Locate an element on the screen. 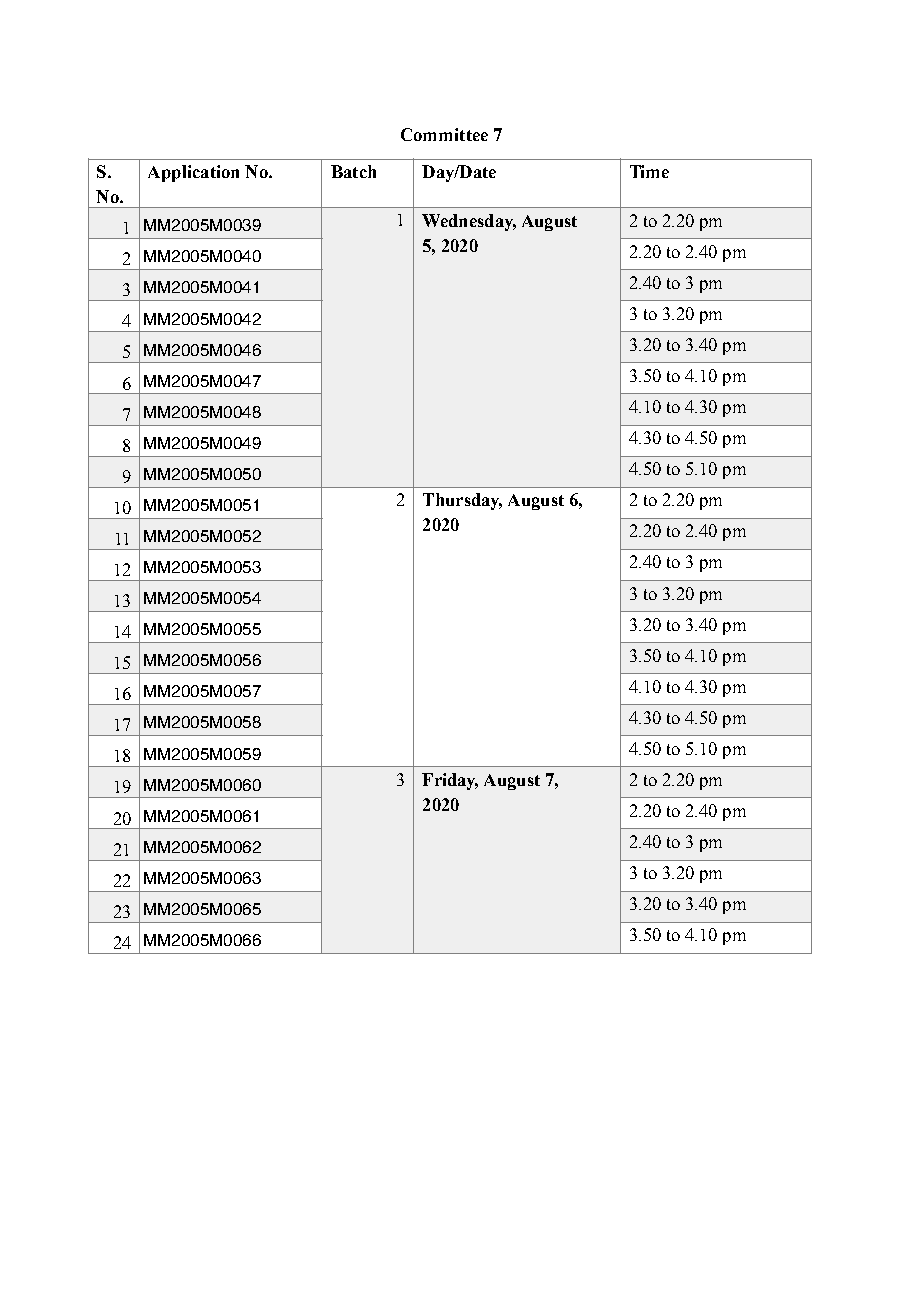  Time is located at coordinates (649, 171).
